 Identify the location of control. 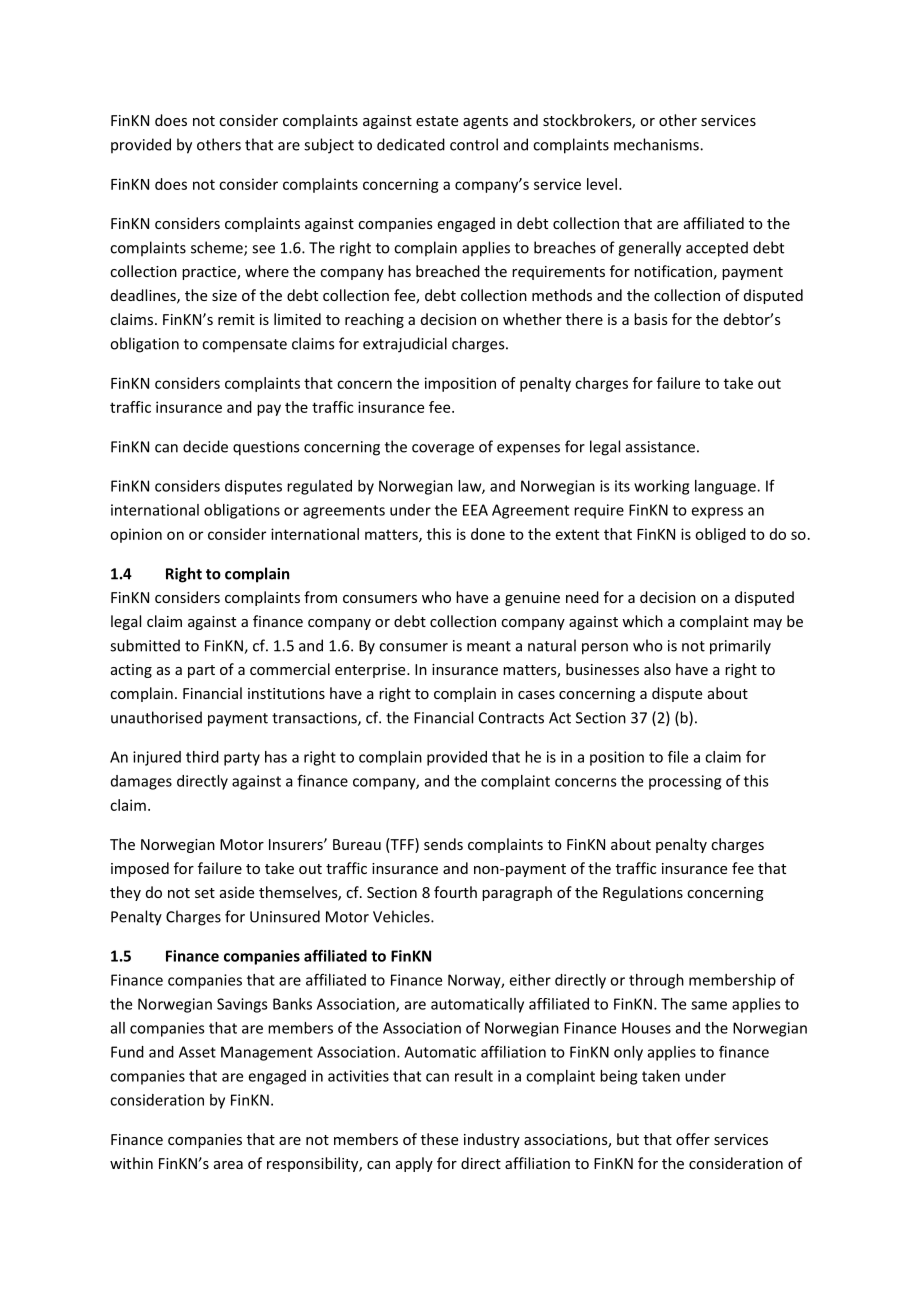
(474, 144).
